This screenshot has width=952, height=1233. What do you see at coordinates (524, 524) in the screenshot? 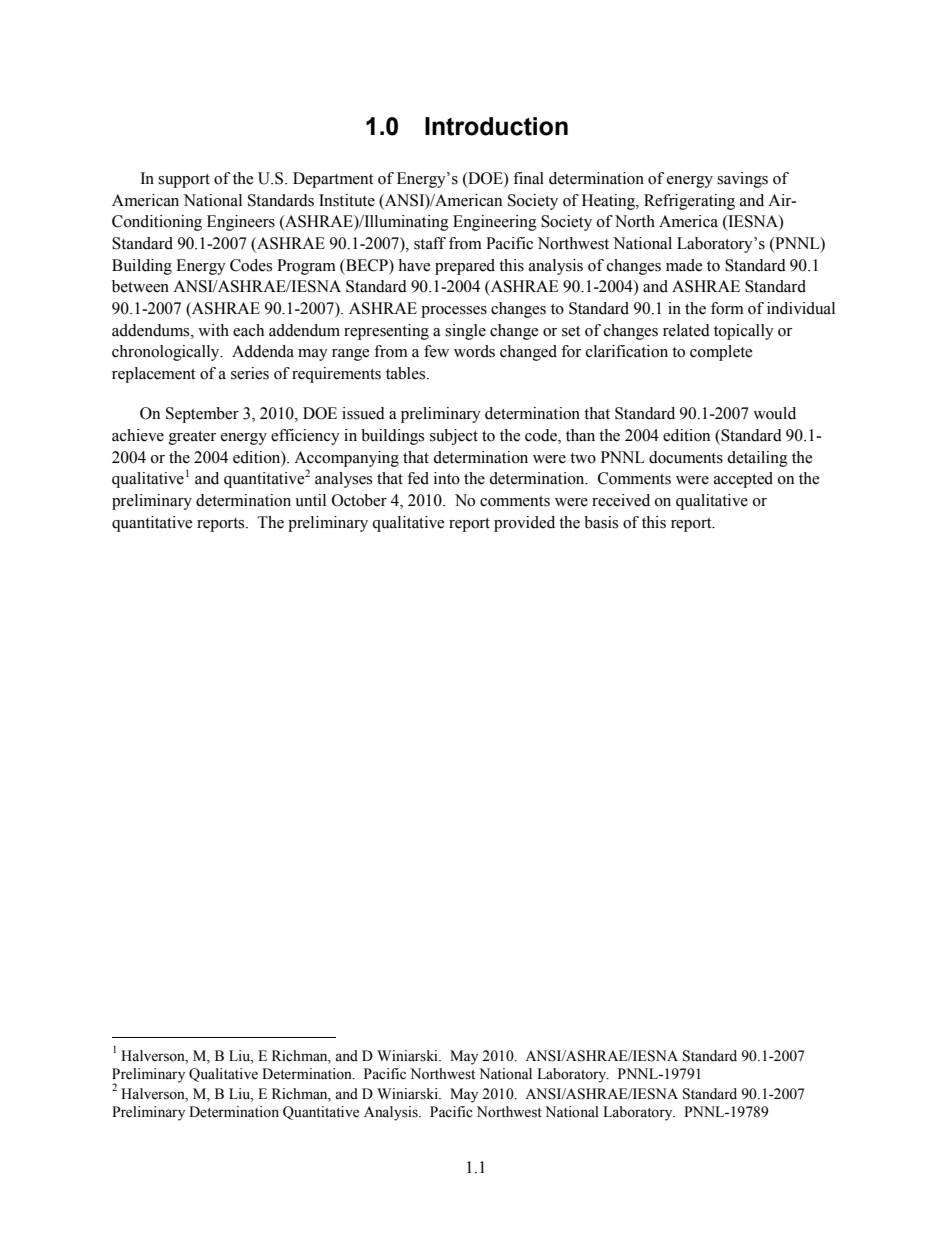
I see `provided` at bounding box center [524, 524].
